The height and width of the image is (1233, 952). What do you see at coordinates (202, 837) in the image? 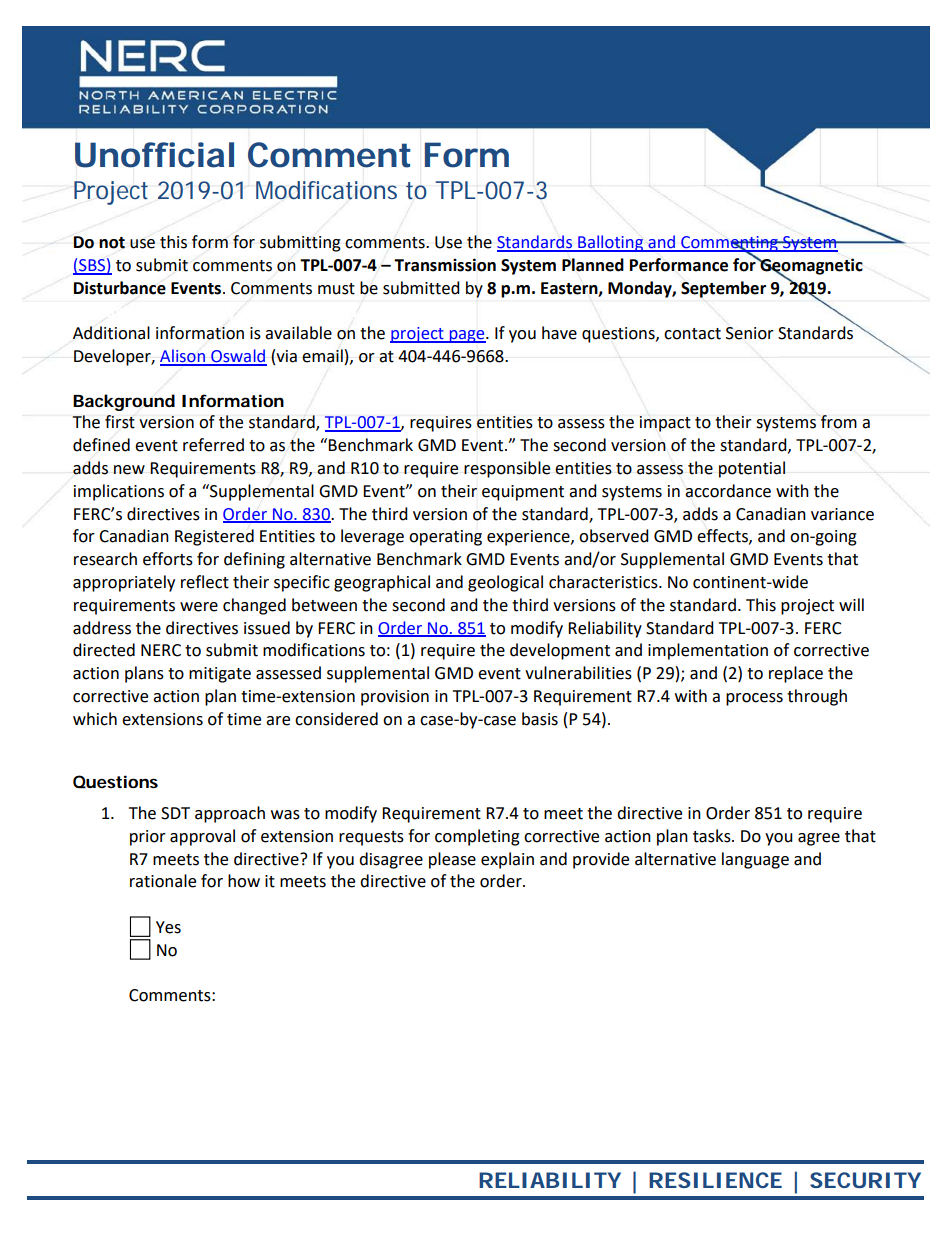
I see `approval` at bounding box center [202, 837].
